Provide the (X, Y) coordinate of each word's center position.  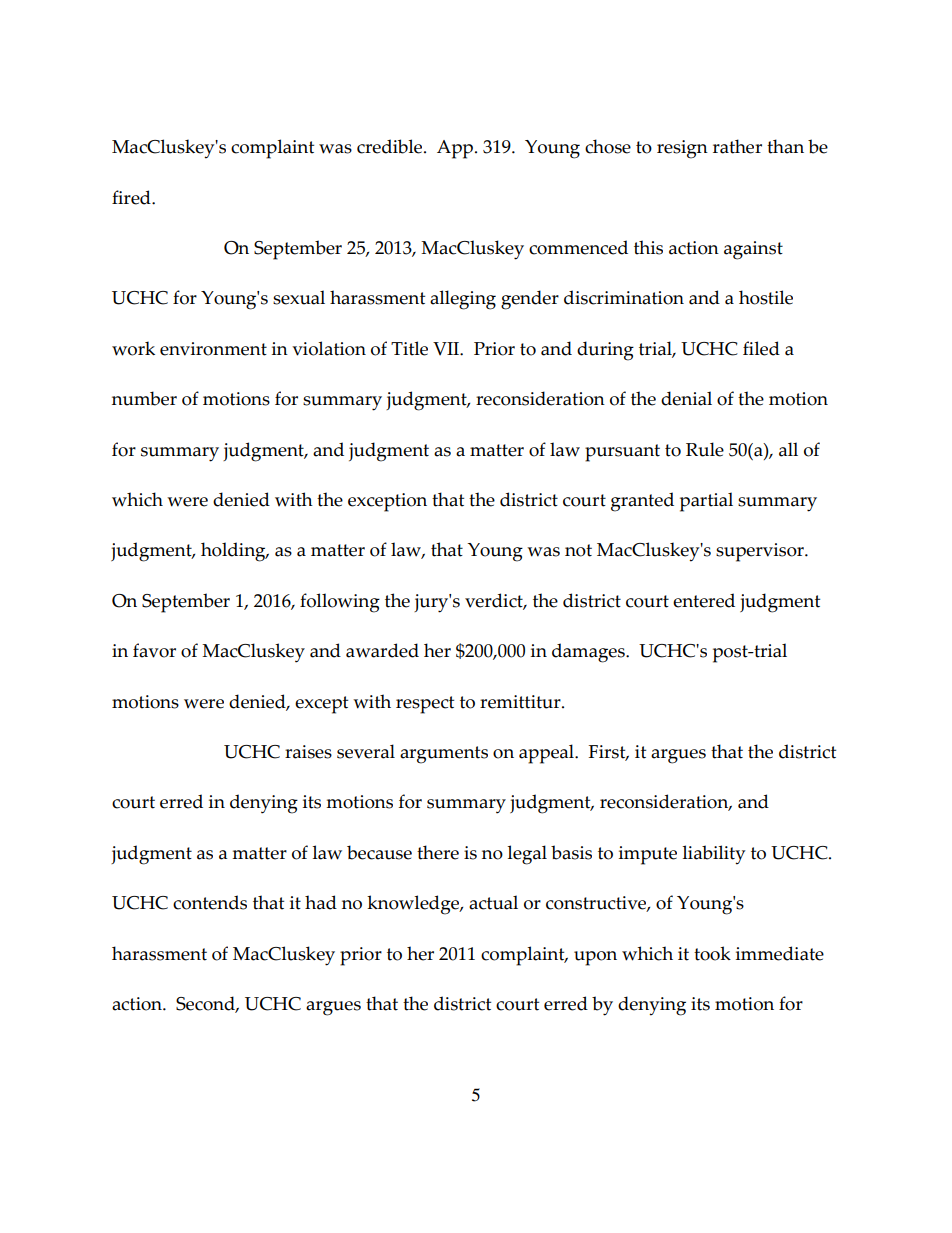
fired (132, 197)
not (578, 550)
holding (234, 552)
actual (493, 902)
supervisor (761, 552)
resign (682, 149)
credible (391, 146)
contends (210, 902)
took (712, 953)
